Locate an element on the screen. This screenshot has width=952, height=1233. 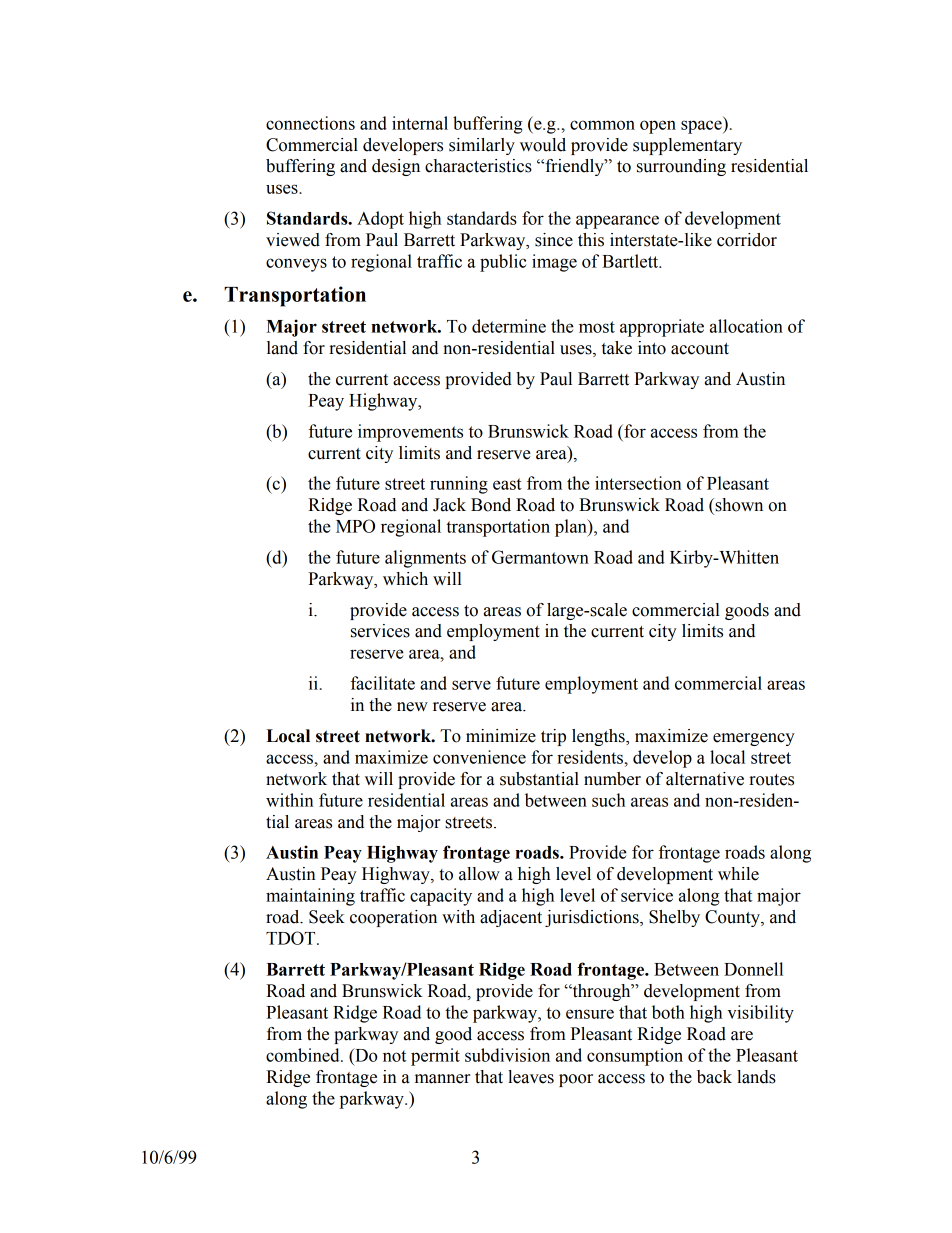
shown is located at coordinates (738, 505).
